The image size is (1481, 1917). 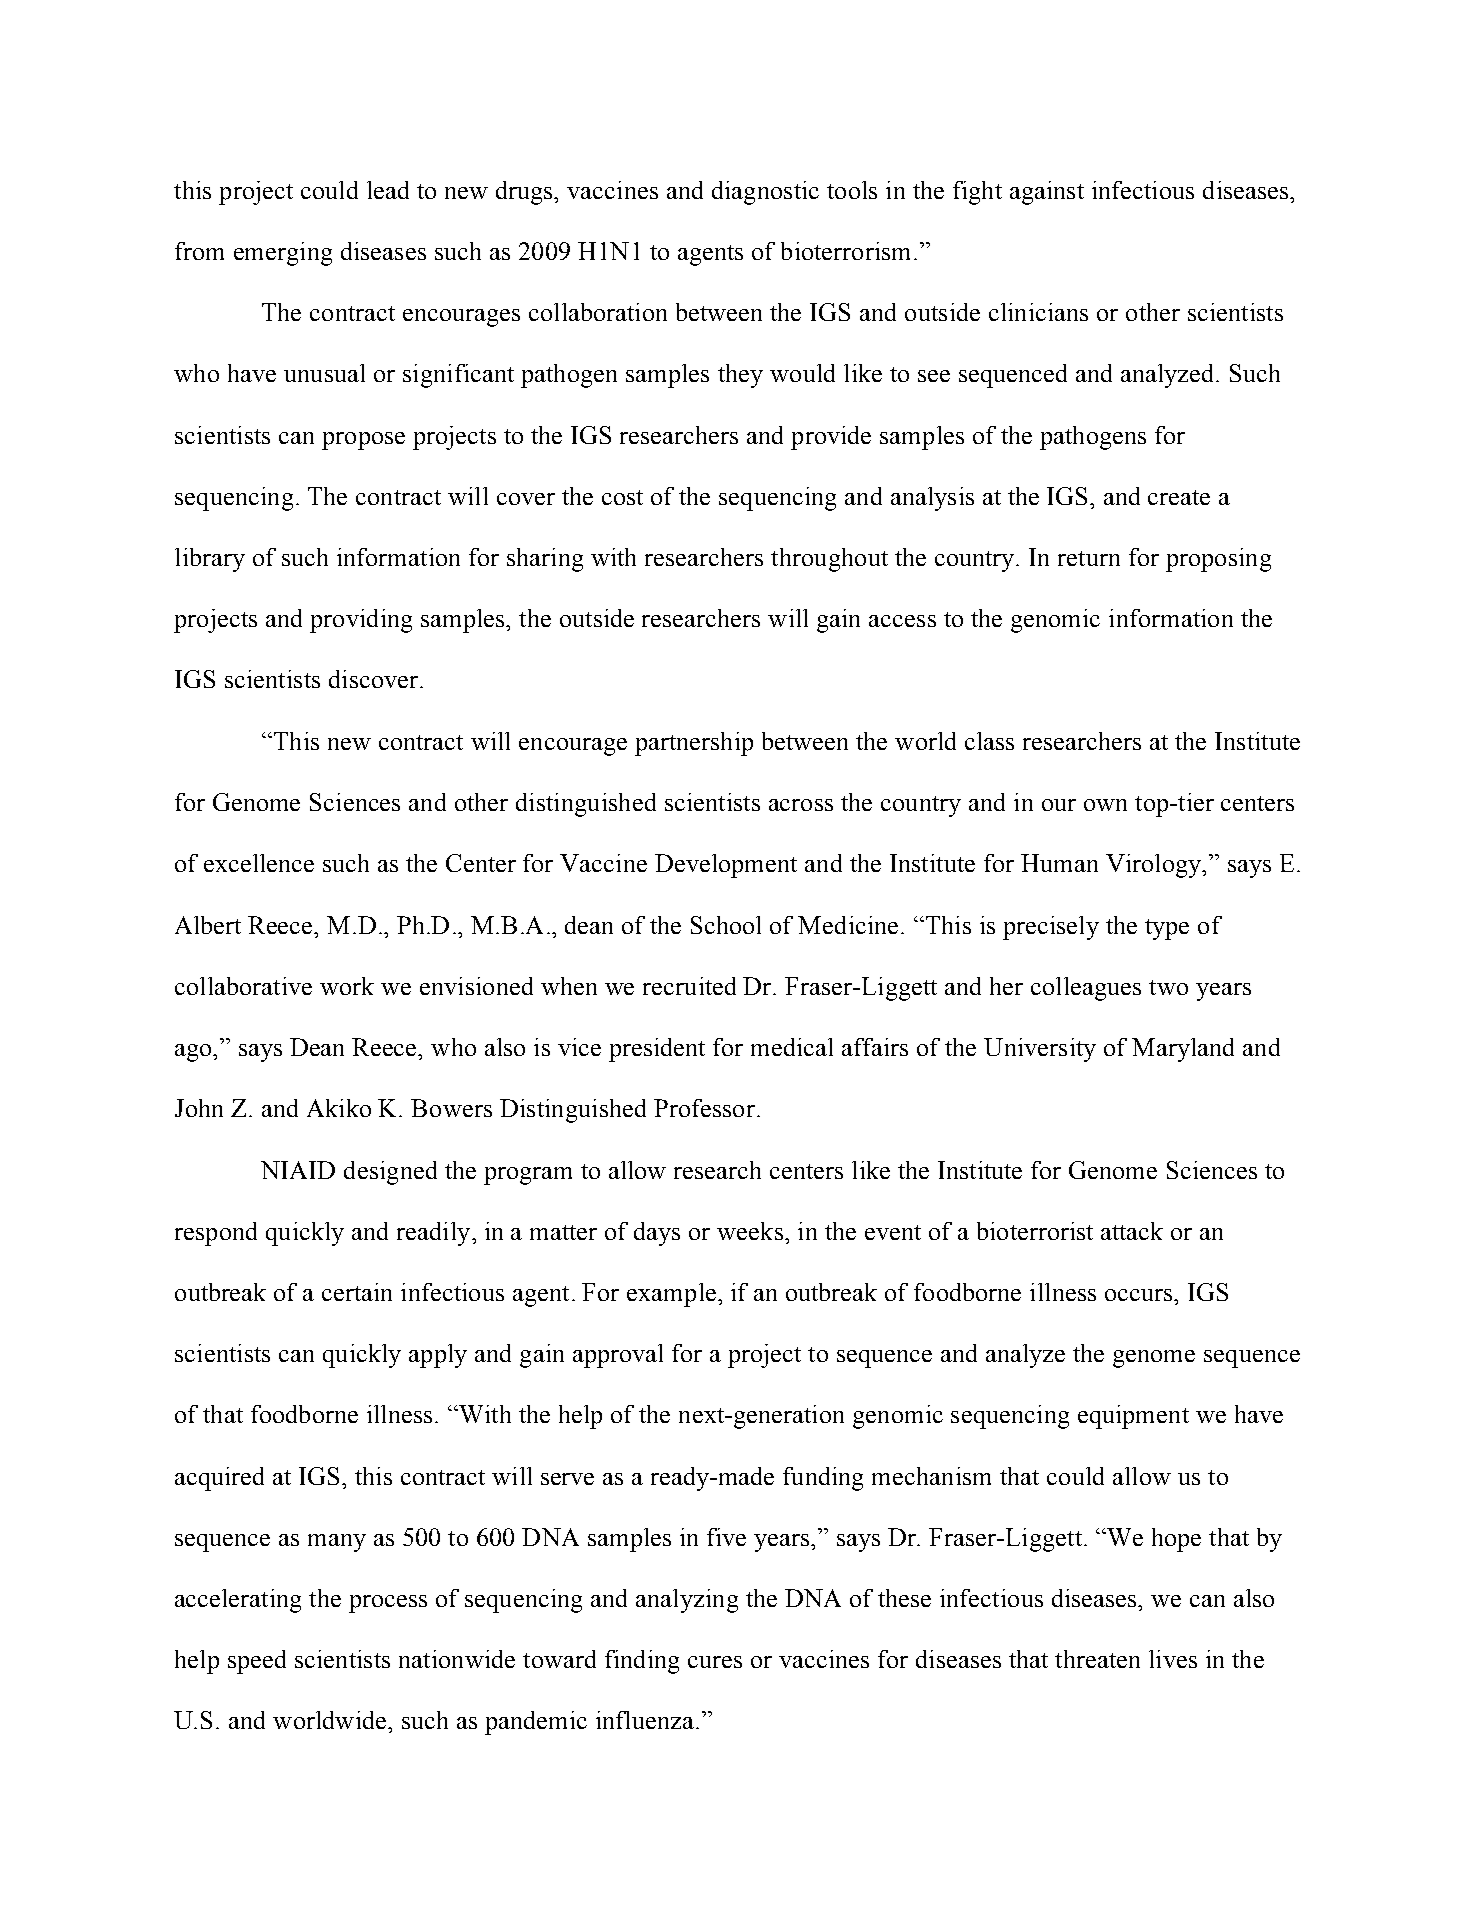 What do you see at coordinates (298, 1170) in the page?
I see `NIAID` at bounding box center [298, 1170].
